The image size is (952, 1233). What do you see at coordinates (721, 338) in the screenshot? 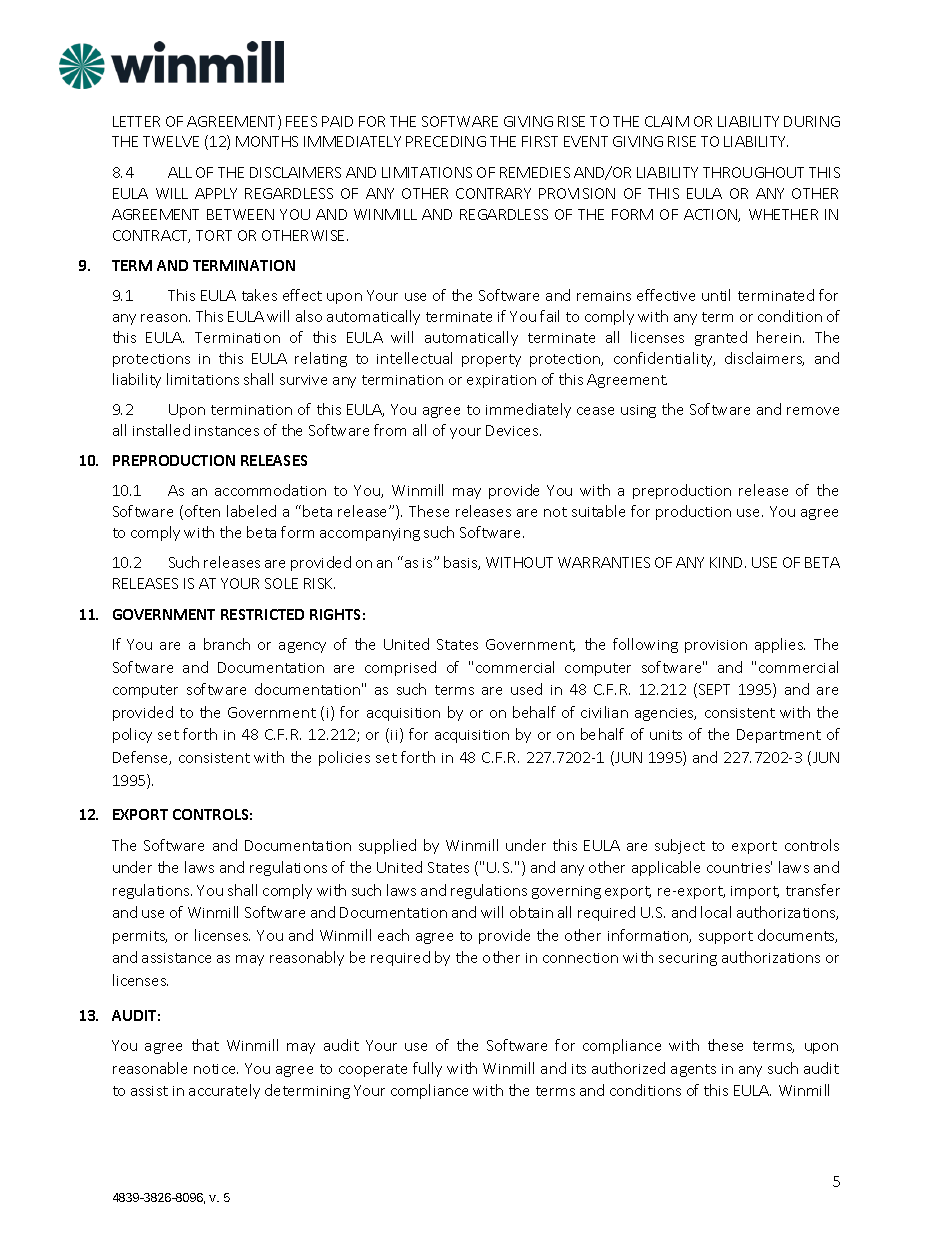
I see `granted` at bounding box center [721, 338].
